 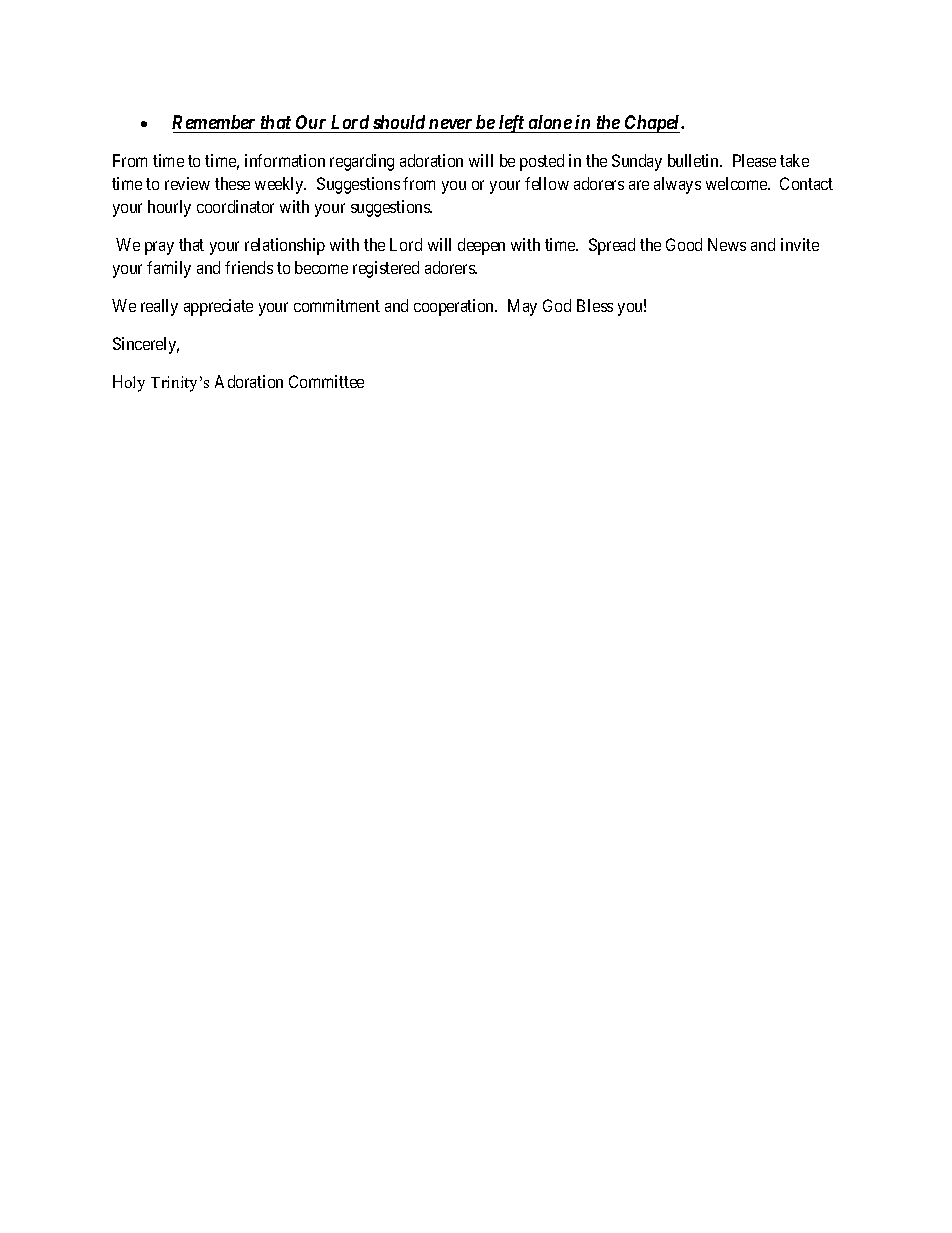 I want to click on News, so click(x=727, y=244).
